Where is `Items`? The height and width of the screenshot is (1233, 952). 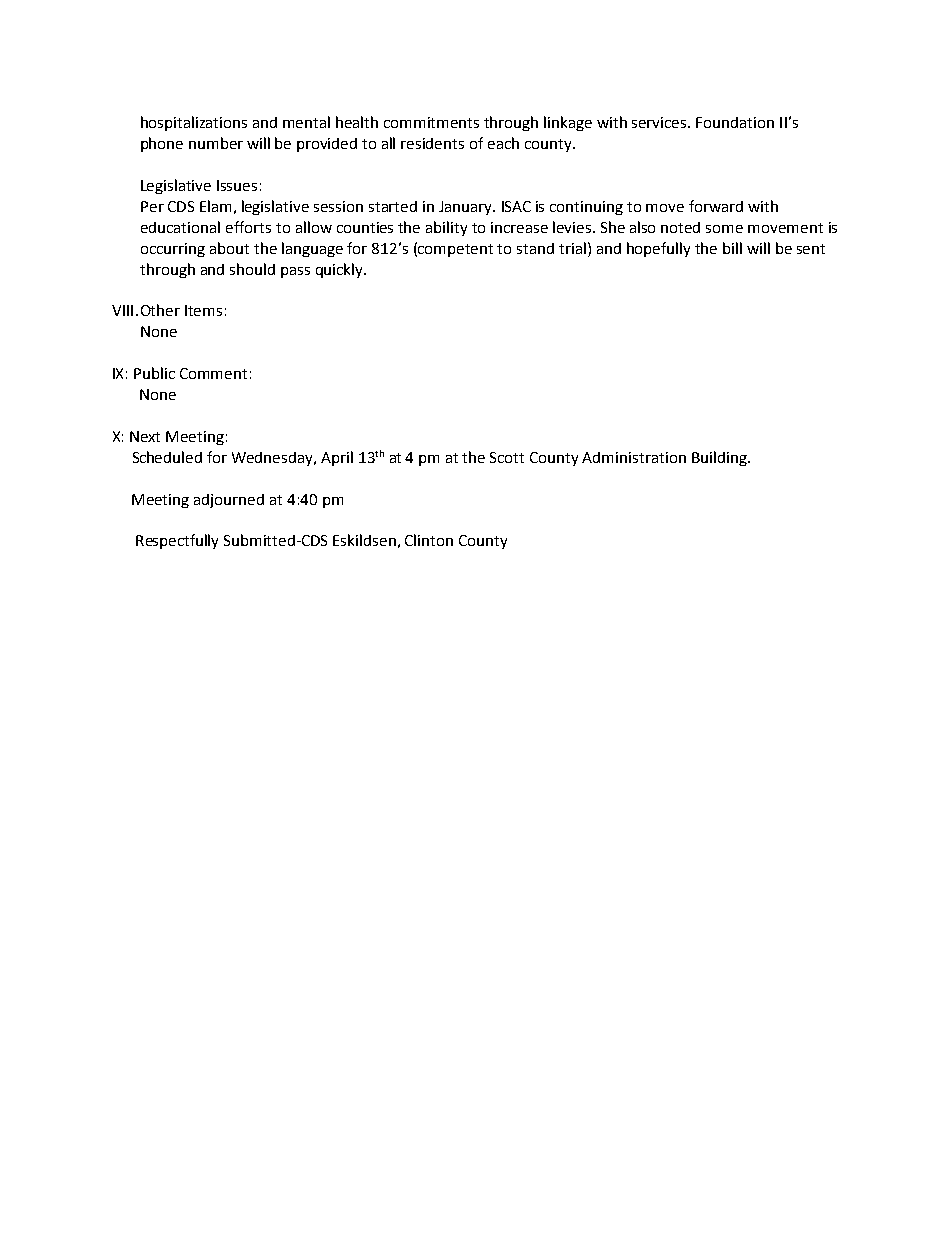 Items is located at coordinates (203, 310).
